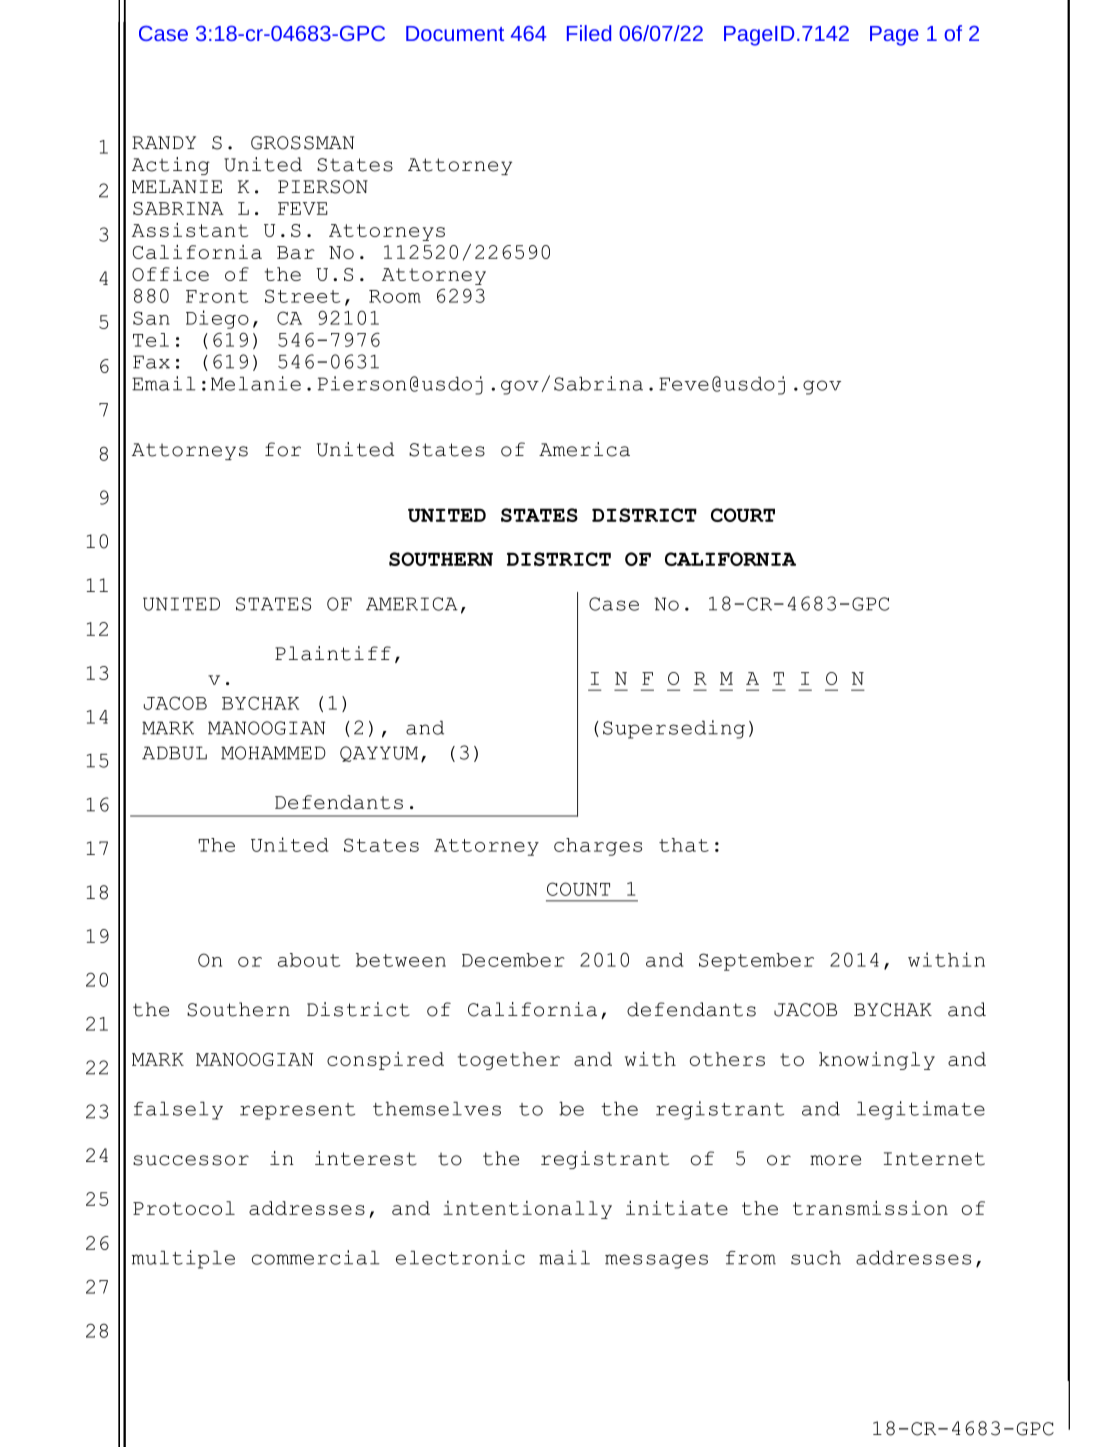 The width and height of the screenshot is (1118, 1447). Describe the element at coordinates (743, 515) in the screenshot. I see `COURT` at that location.
